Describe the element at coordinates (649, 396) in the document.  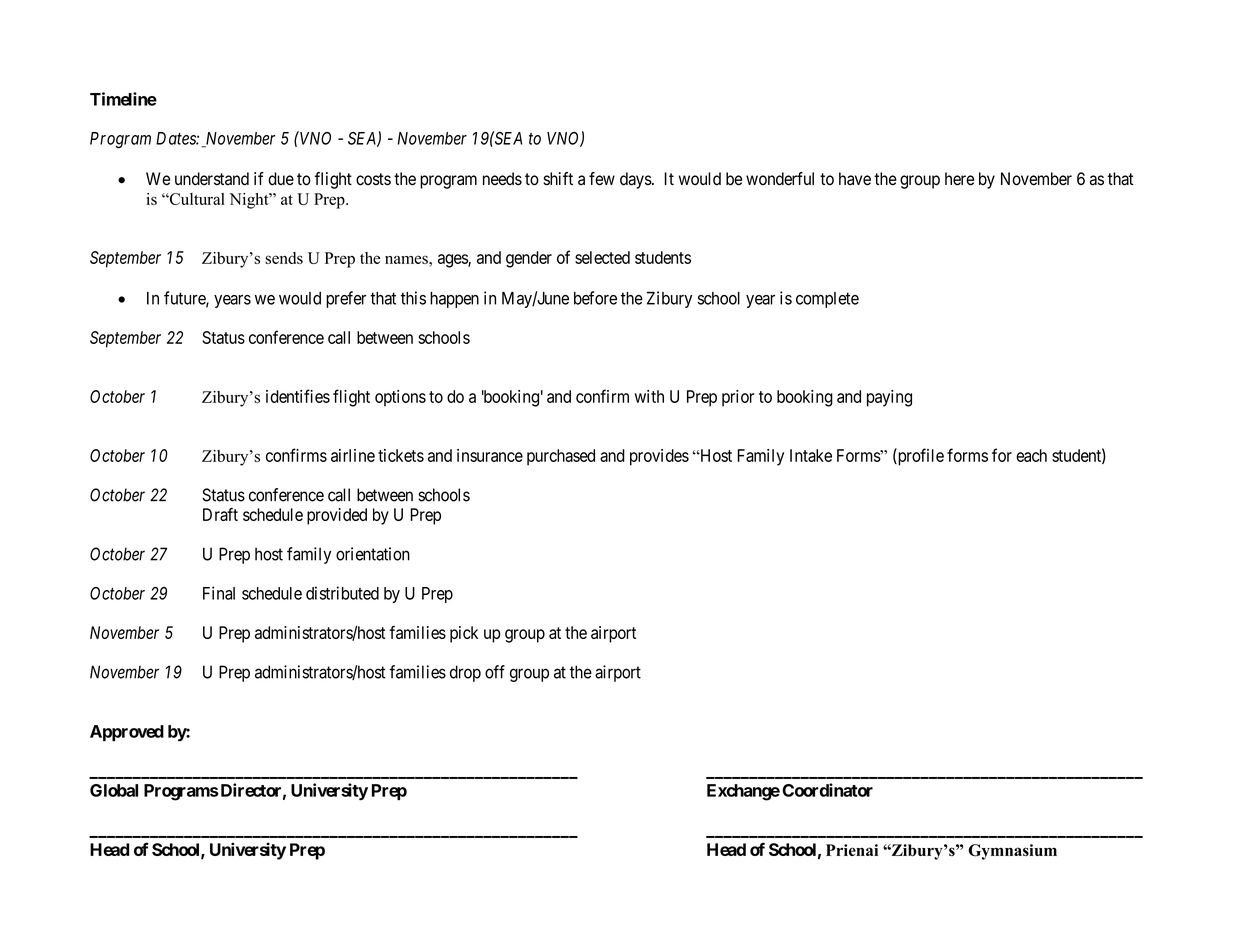
I see `with` at that location.
